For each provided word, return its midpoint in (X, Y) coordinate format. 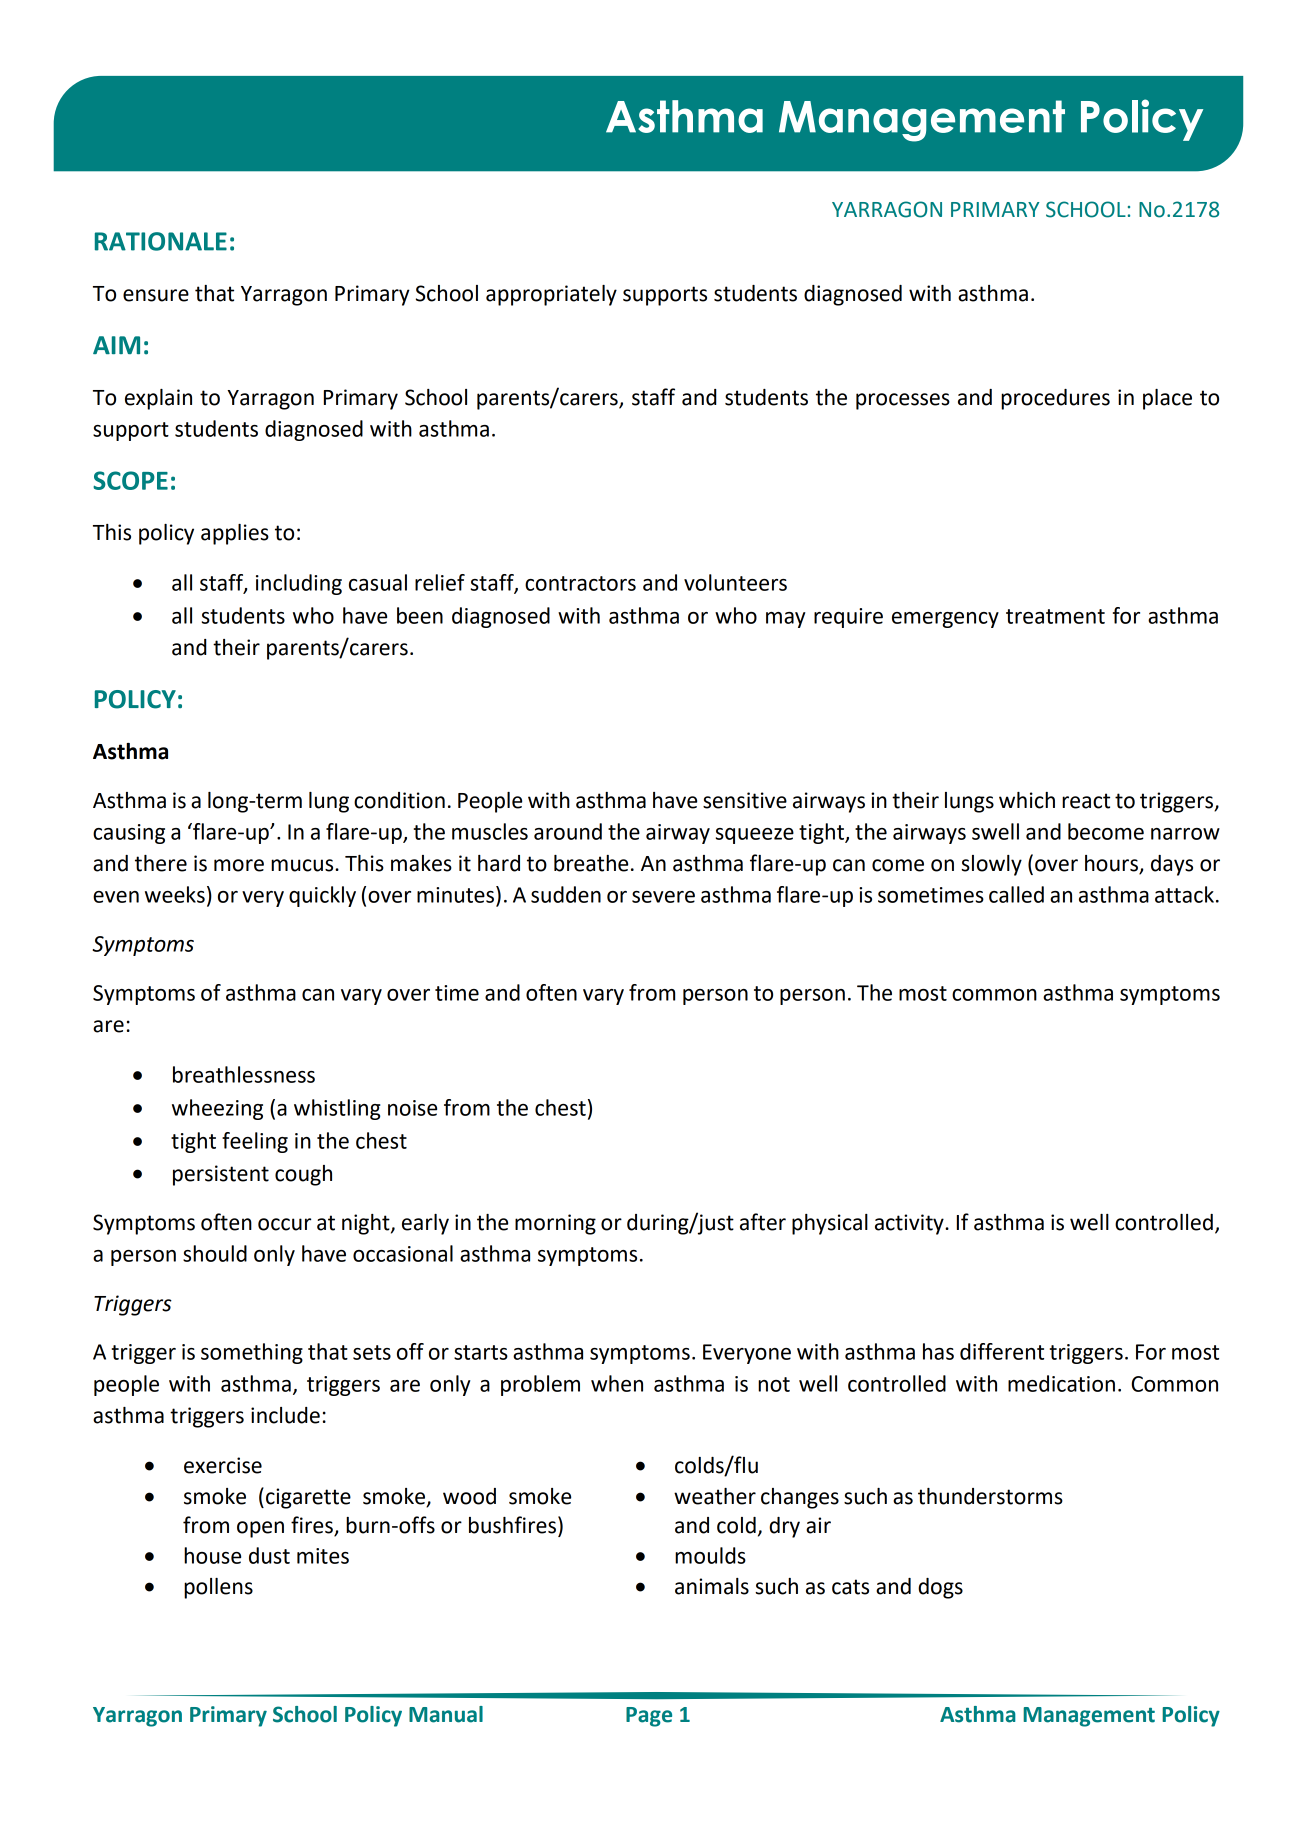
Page (649, 1717)
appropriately (551, 295)
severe (663, 897)
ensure (156, 295)
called (1016, 894)
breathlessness (244, 1074)
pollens (218, 1588)
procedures (1055, 399)
